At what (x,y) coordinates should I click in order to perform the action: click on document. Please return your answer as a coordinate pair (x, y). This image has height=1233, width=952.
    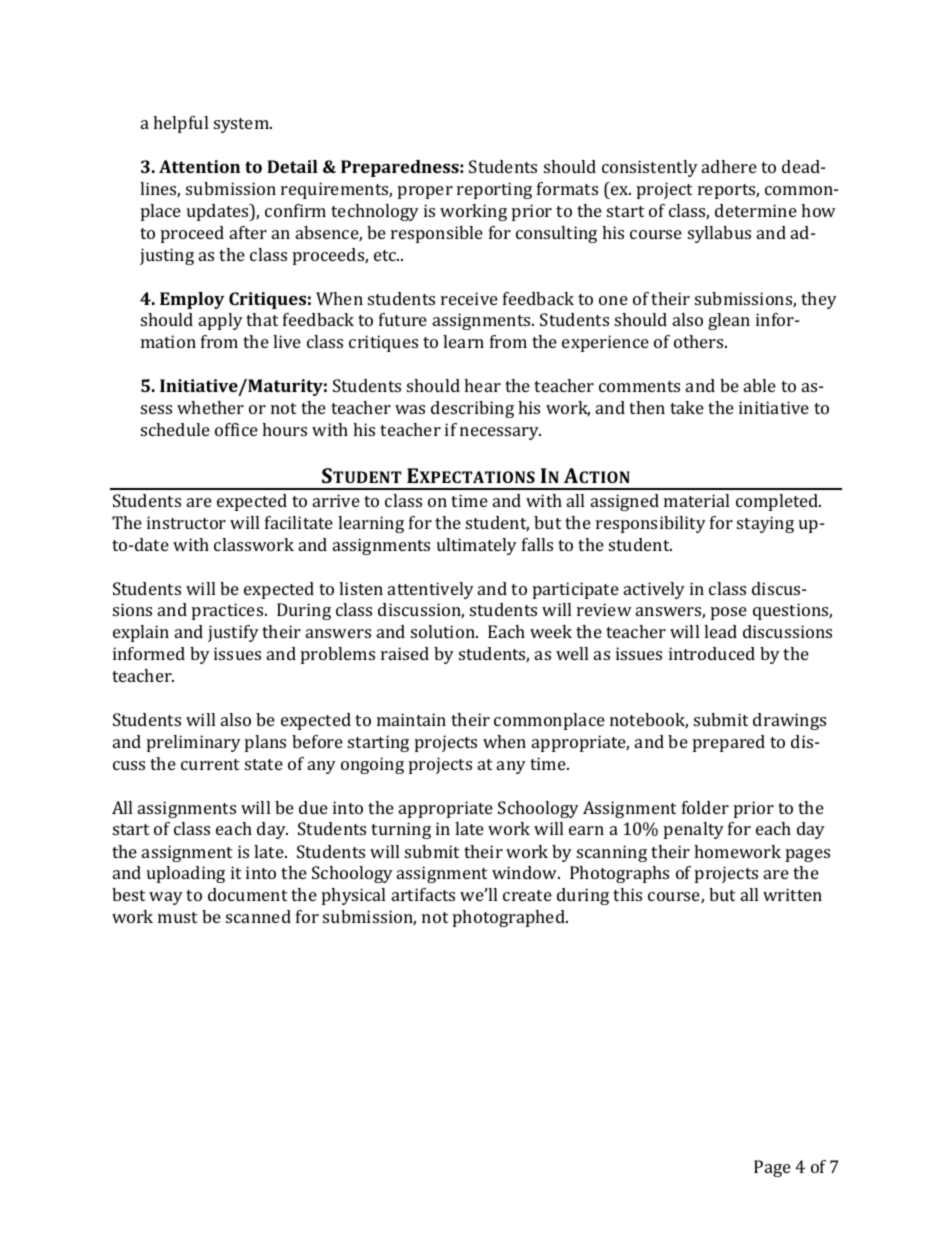
    Looking at the image, I should click on (247, 894).
